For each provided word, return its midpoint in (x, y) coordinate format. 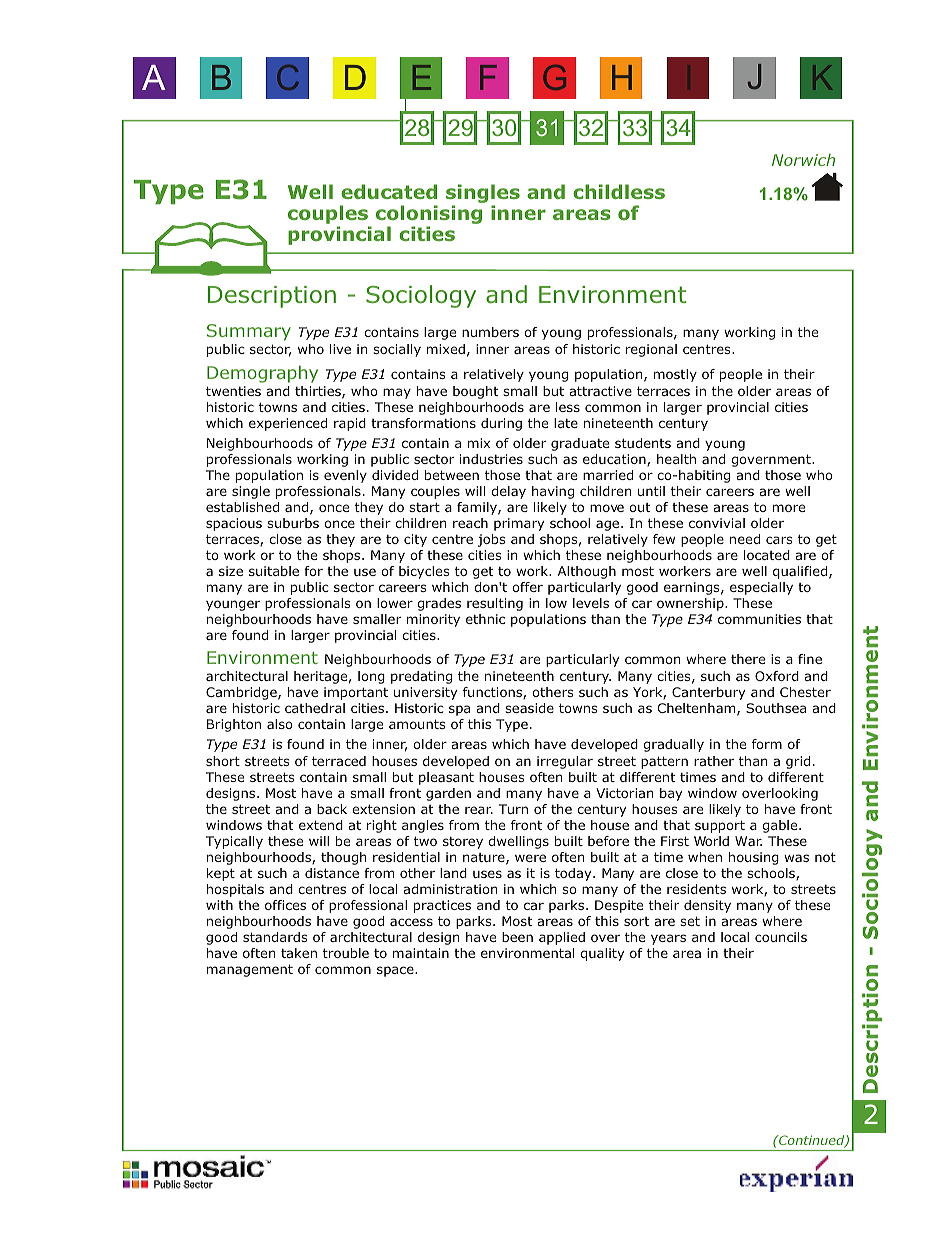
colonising (429, 216)
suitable (274, 571)
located (767, 555)
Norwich (803, 160)
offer (527, 587)
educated (389, 191)
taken (299, 953)
